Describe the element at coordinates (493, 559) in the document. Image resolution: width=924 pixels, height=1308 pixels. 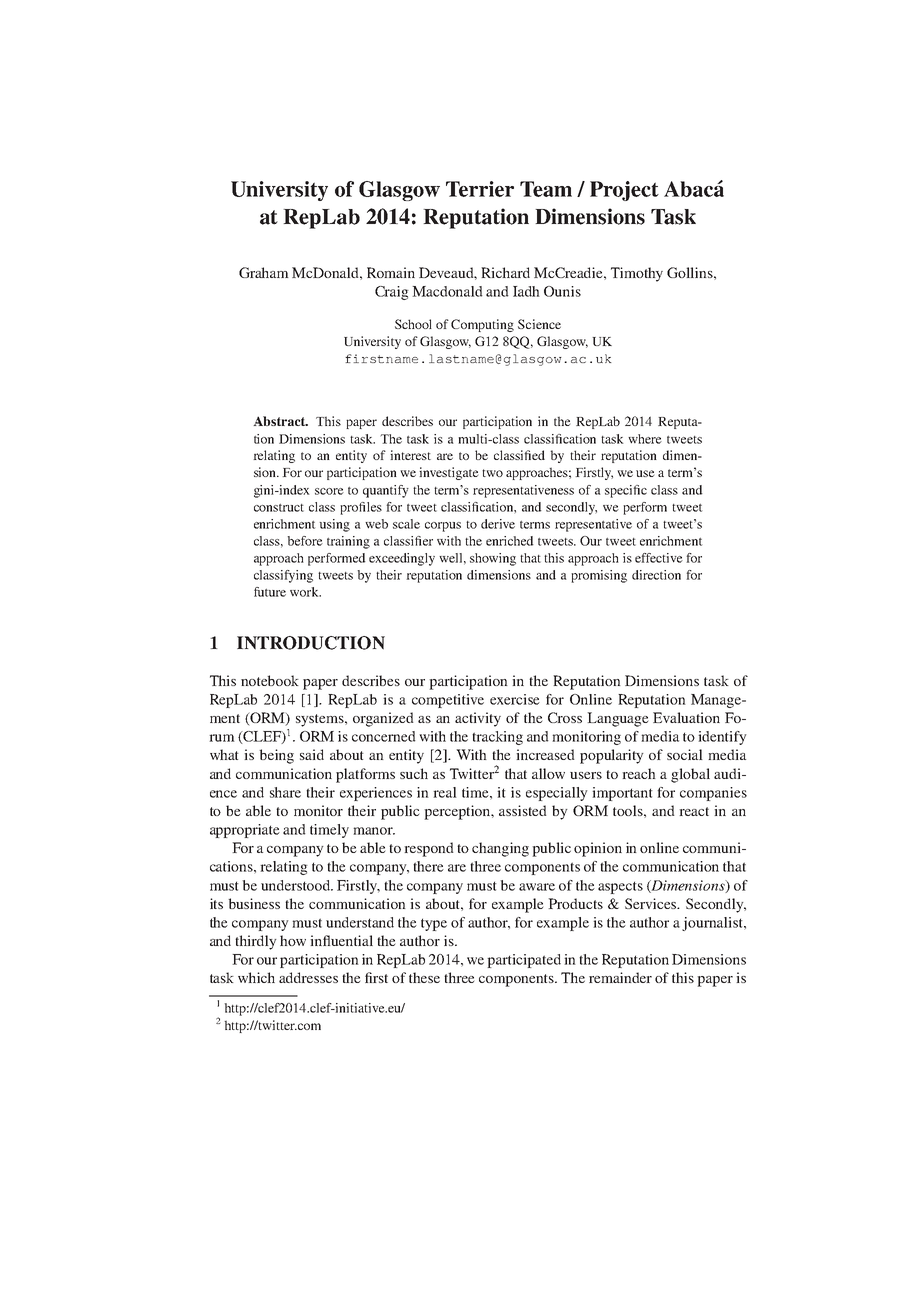
I see `showing` at that location.
